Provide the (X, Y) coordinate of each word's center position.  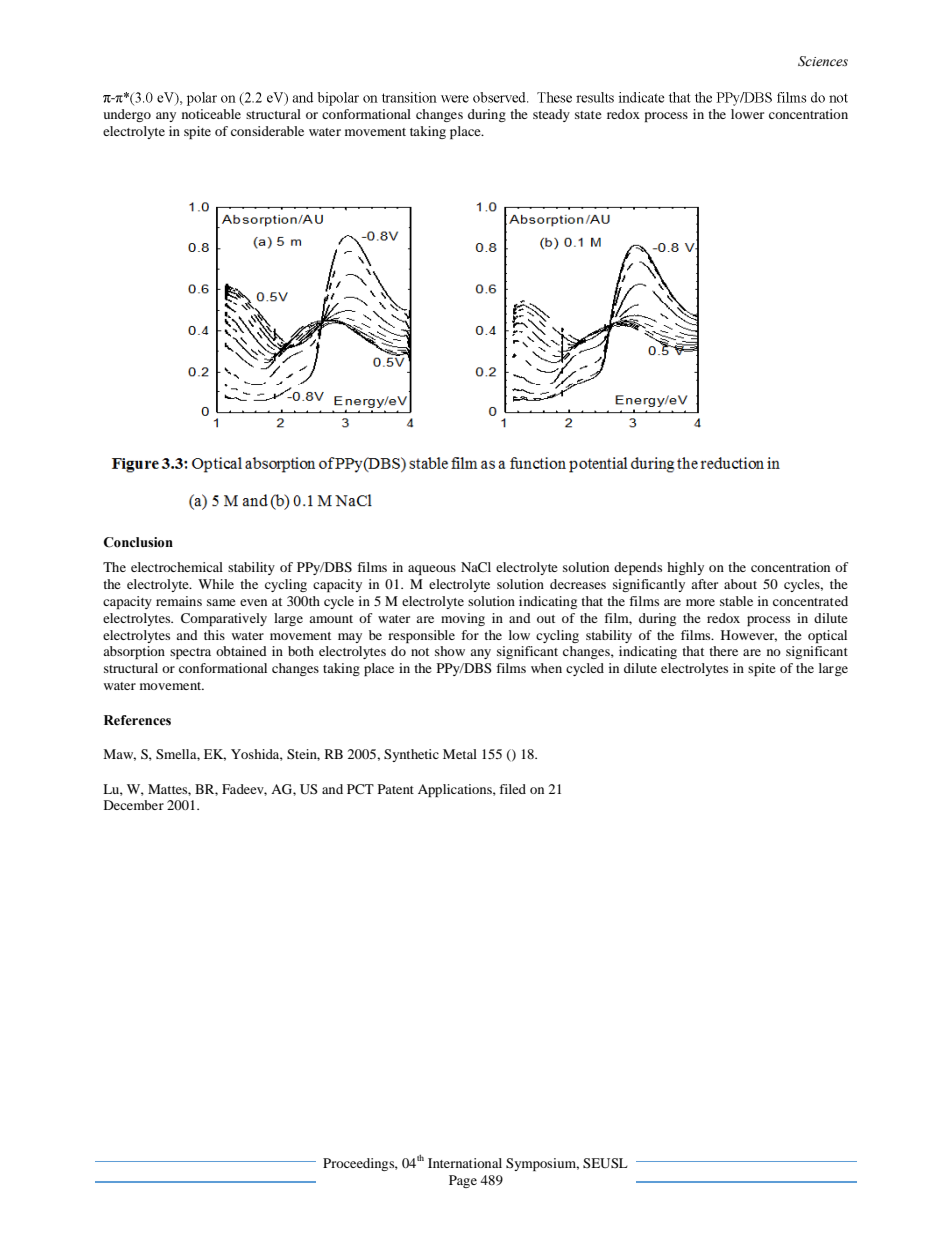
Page (463, 1181)
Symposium (542, 1164)
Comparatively (224, 619)
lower (747, 114)
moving (463, 619)
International (465, 1163)
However (749, 636)
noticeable (211, 114)
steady (551, 115)
